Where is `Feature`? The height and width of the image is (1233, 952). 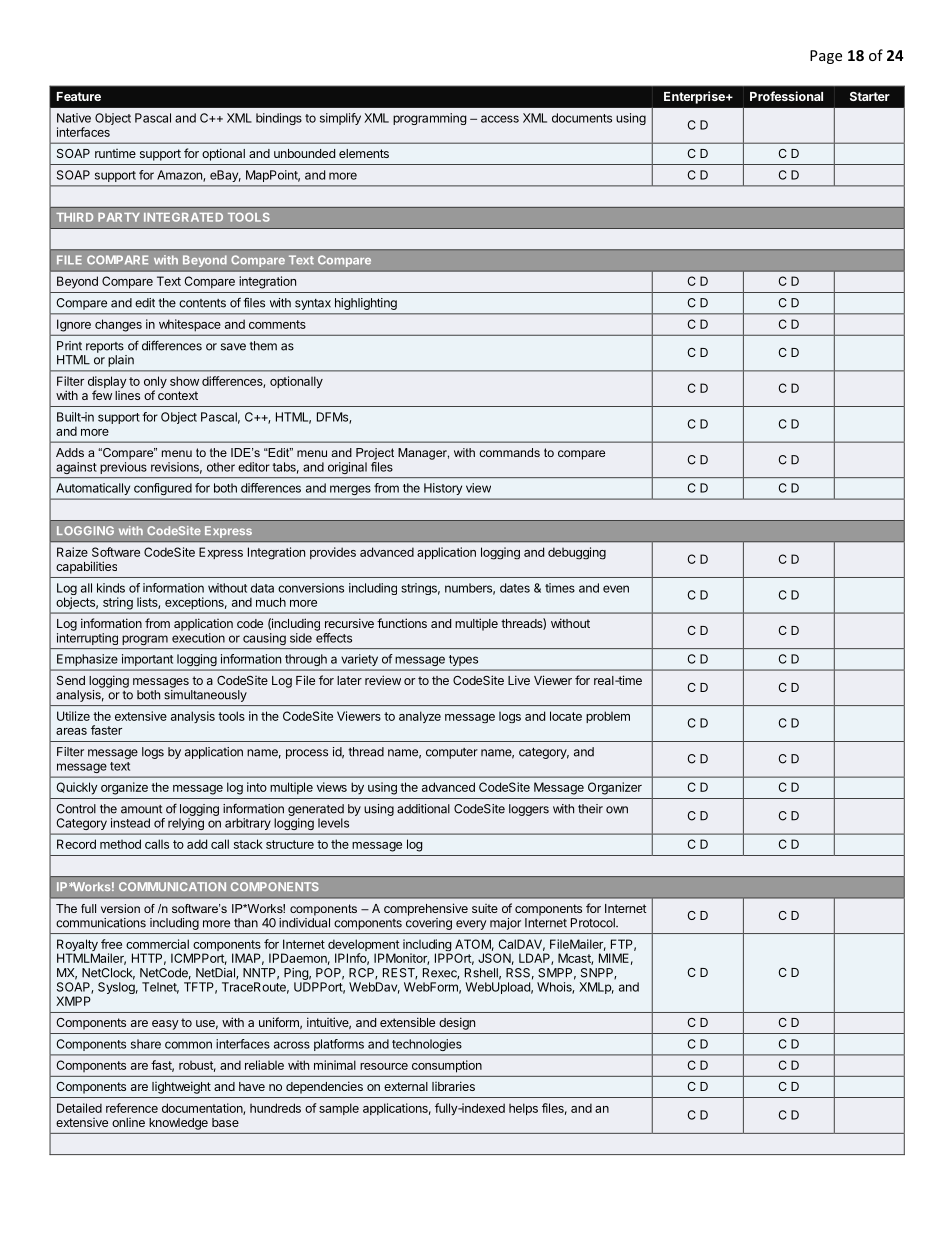 Feature is located at coordinates (79, 96).
